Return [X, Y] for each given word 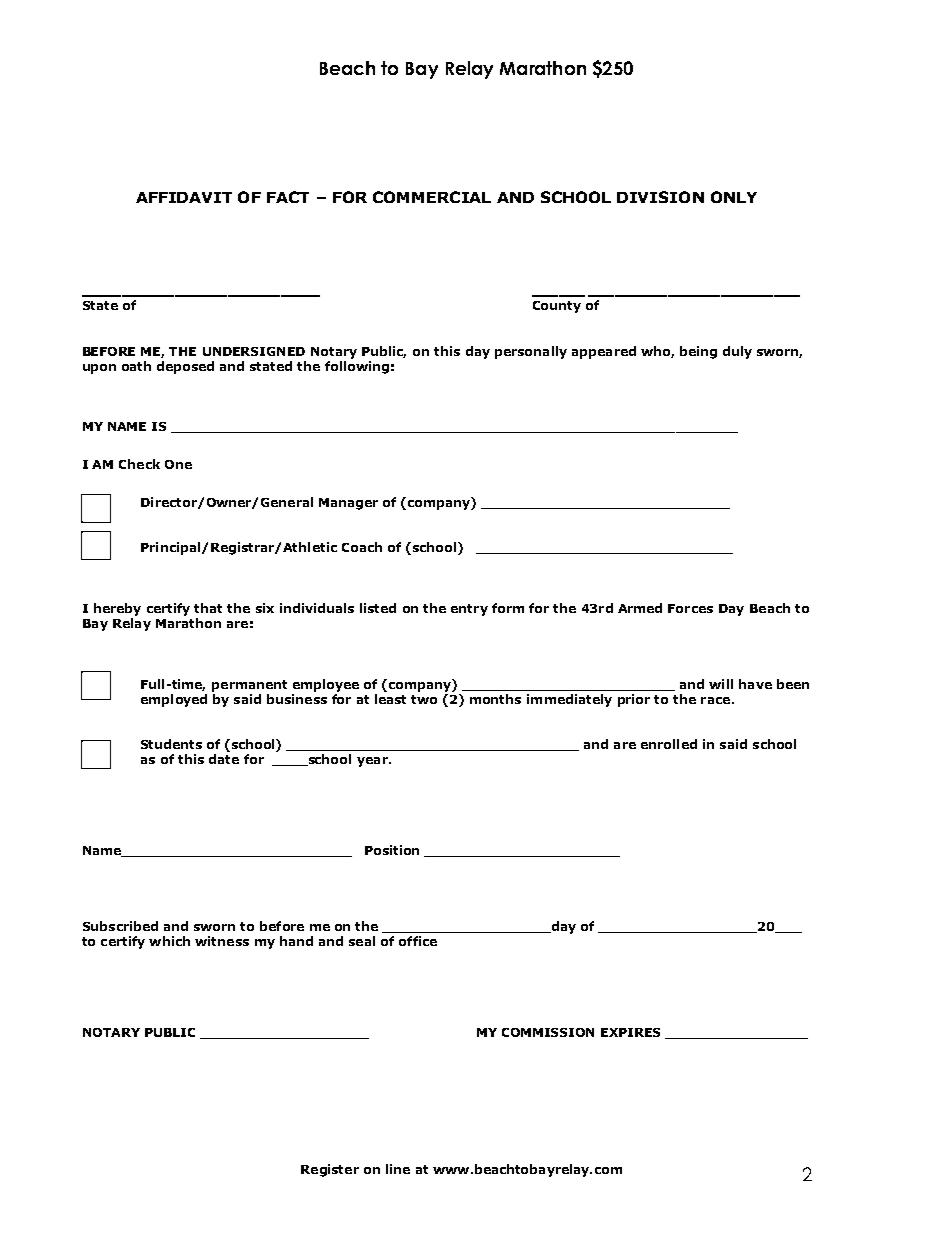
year [373, 762]
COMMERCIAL [432, 197]
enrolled [669, 744]
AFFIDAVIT [184, 197]
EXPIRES [630, 1032]
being [698, 352]
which [169, 941]
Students [171, 744]
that [208, 608]
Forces [690, 608]
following [357, 367]
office [418, 941]
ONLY [734, 197]
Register [330, 1170]
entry [469, 610]
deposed [185, 367]
